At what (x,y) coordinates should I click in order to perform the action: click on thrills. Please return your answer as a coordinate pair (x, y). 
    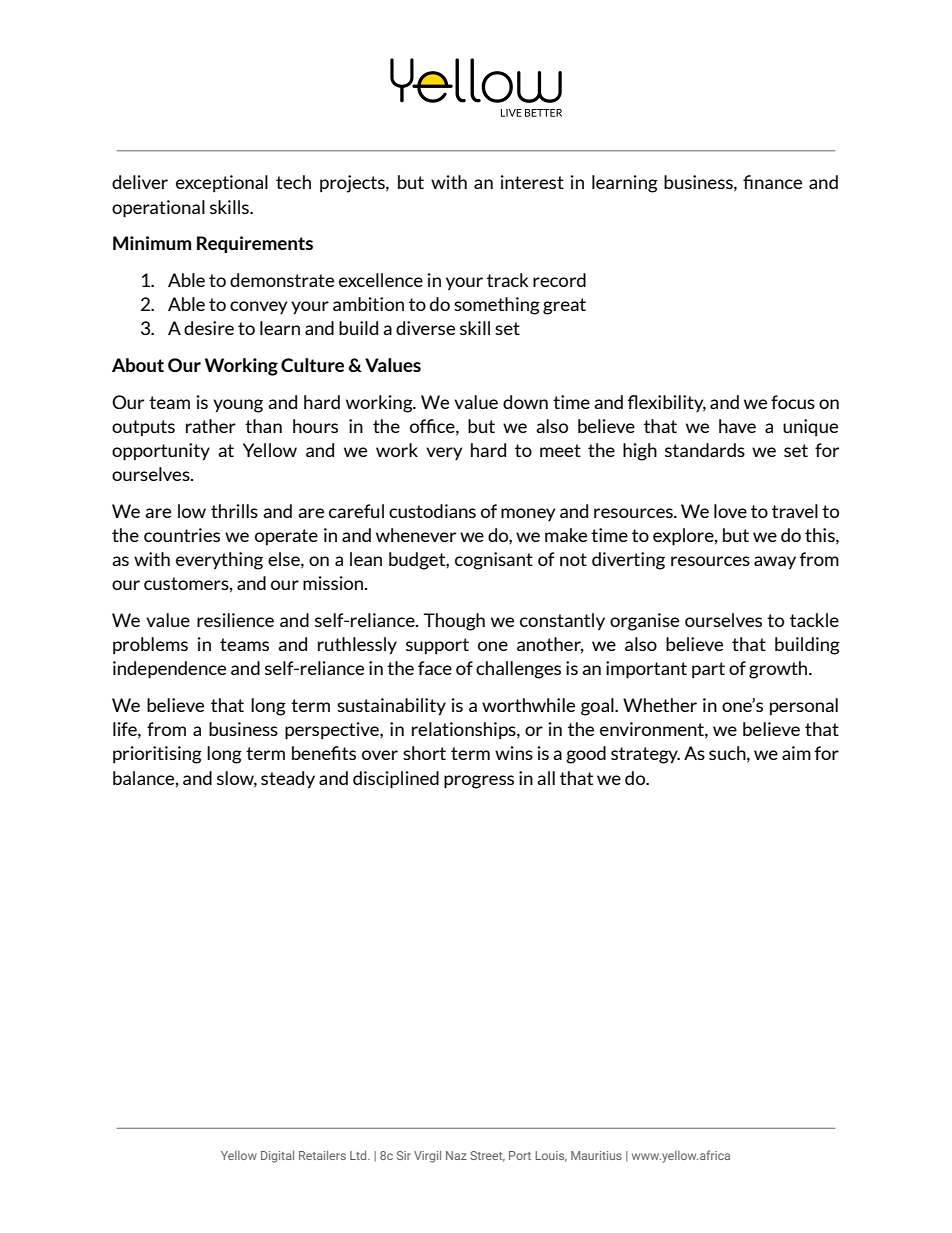
    Looking at the image, I should click on (234, 511).
